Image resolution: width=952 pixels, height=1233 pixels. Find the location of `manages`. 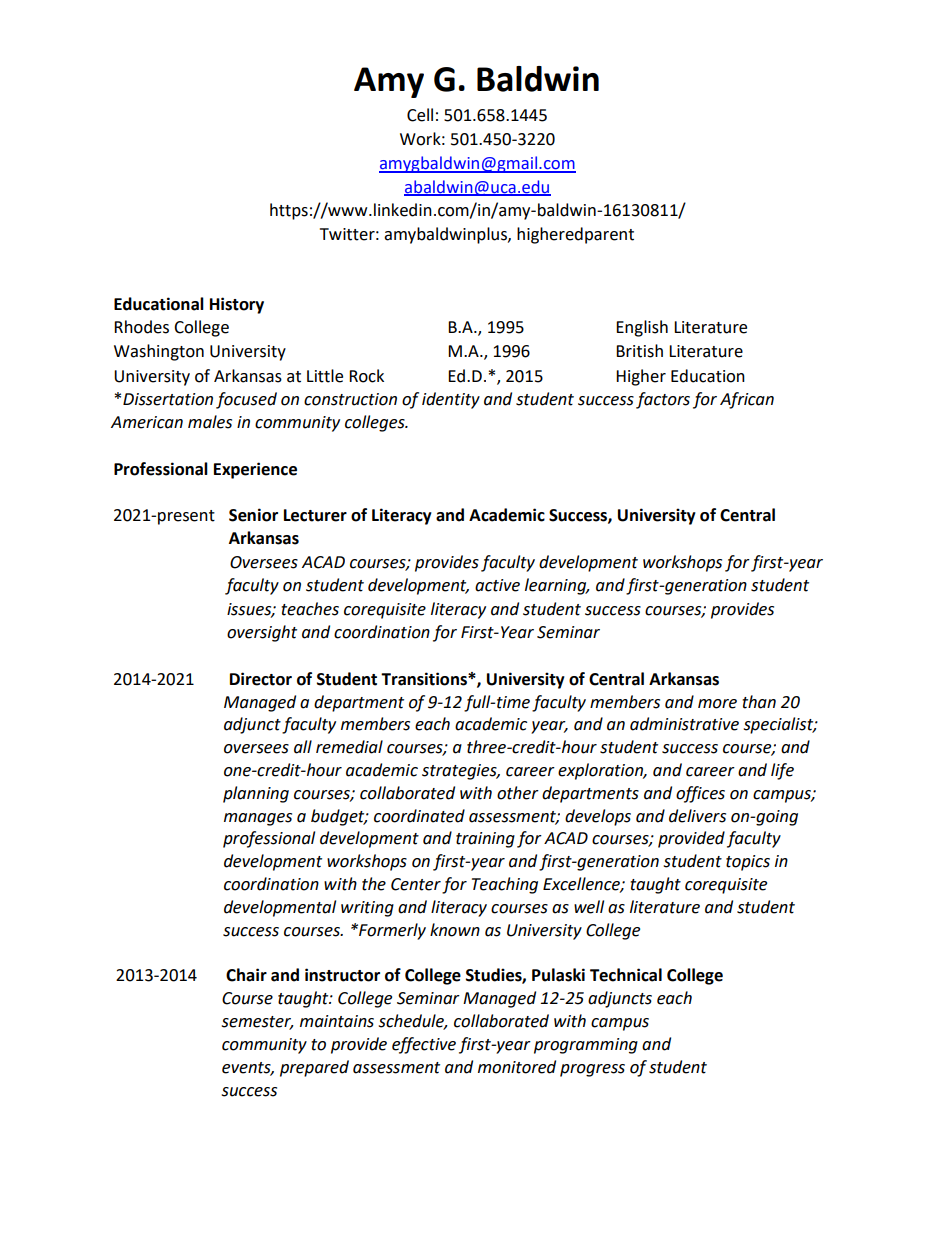

manages is located at coordinates (258, 819).
